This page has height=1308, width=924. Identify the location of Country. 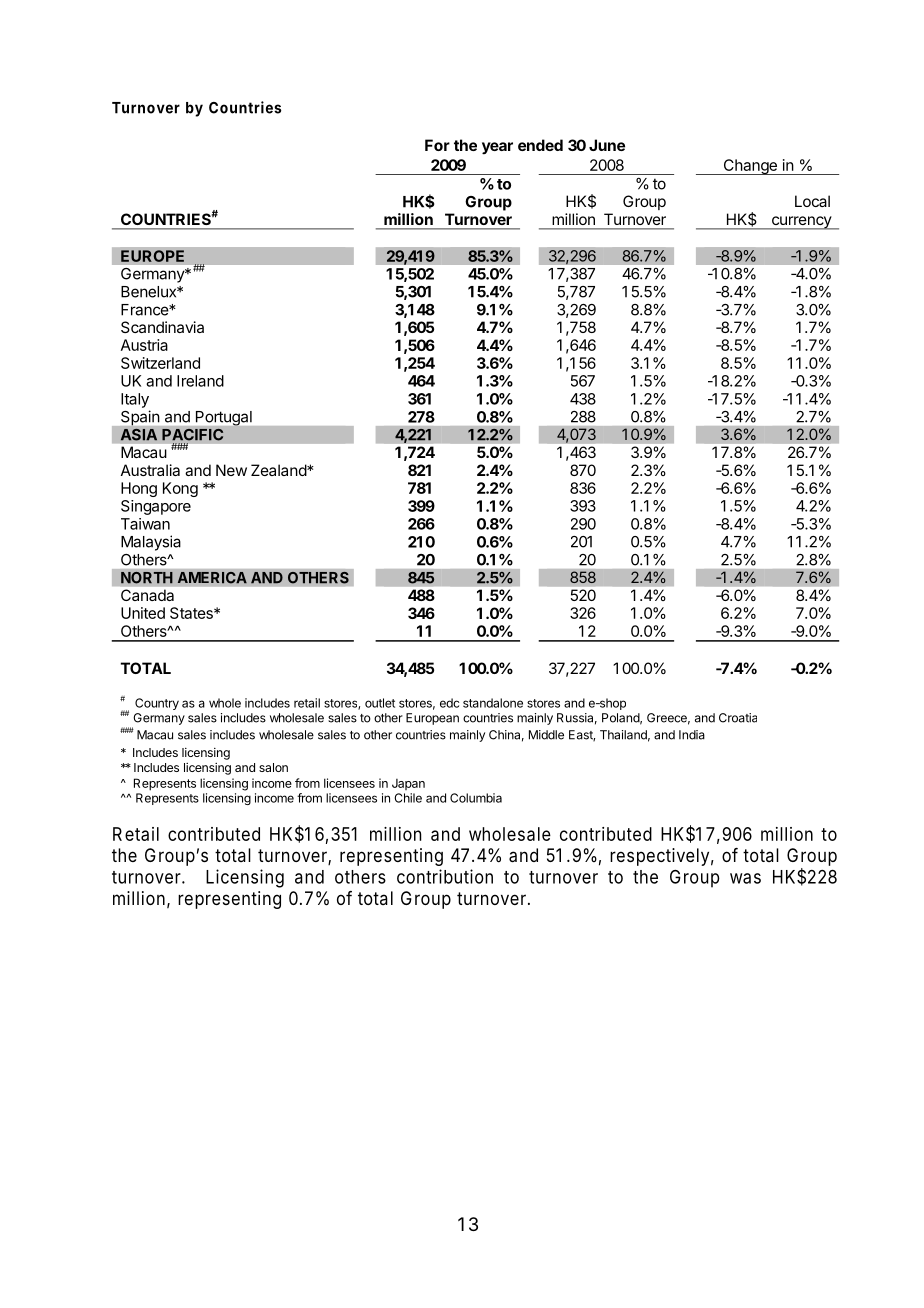
(157, 704).
